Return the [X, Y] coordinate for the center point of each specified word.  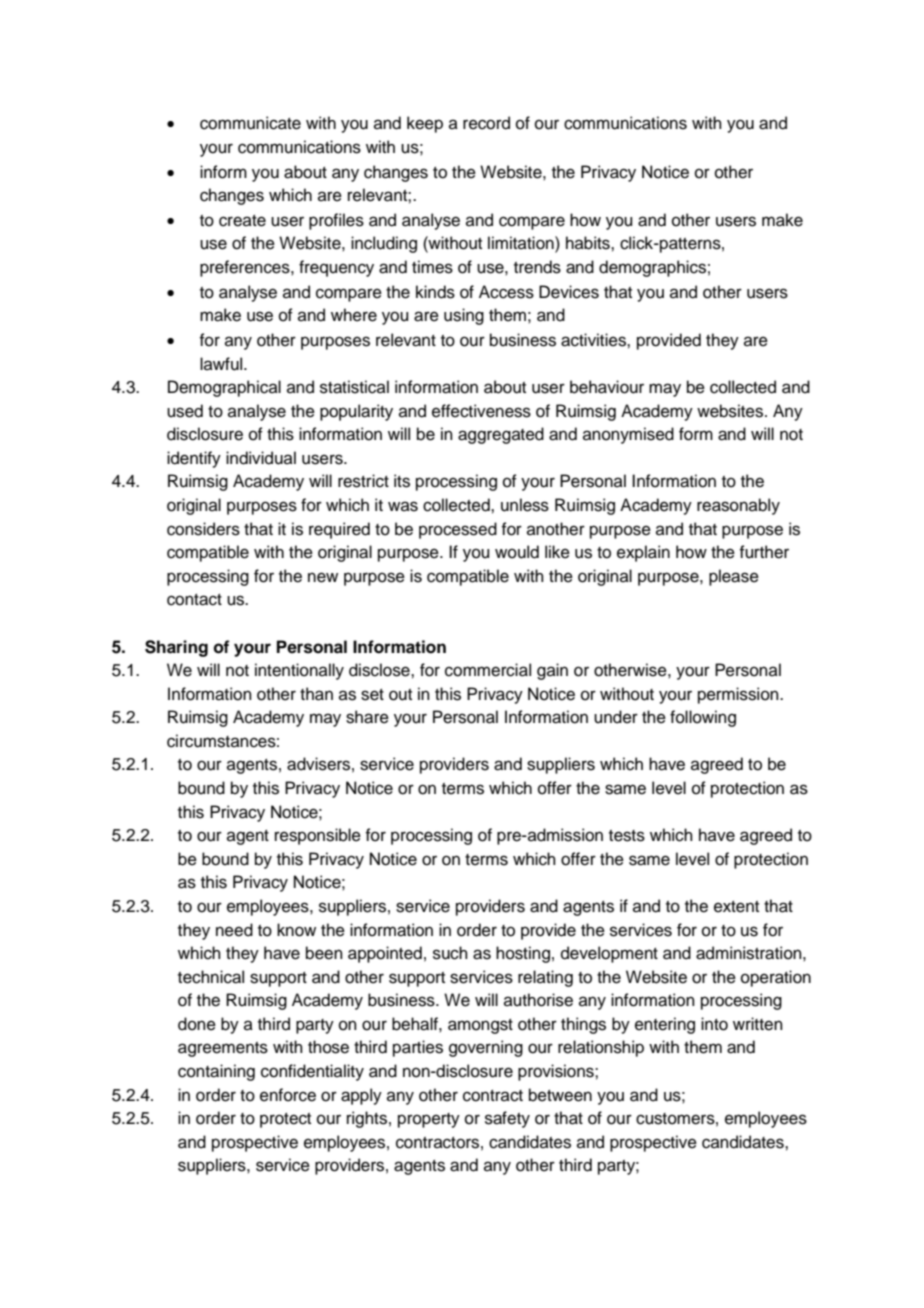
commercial [488, 670]
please [734, 577]
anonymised [628, 435]
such [450, 953]
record [486, 123]
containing [216, 1072]
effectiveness [481, 411]
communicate [250, 123]
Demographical [224, 388]
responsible [318, 836]
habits [589, 243]
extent [736, 907]
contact [194, 600]
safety [507, 1119]
